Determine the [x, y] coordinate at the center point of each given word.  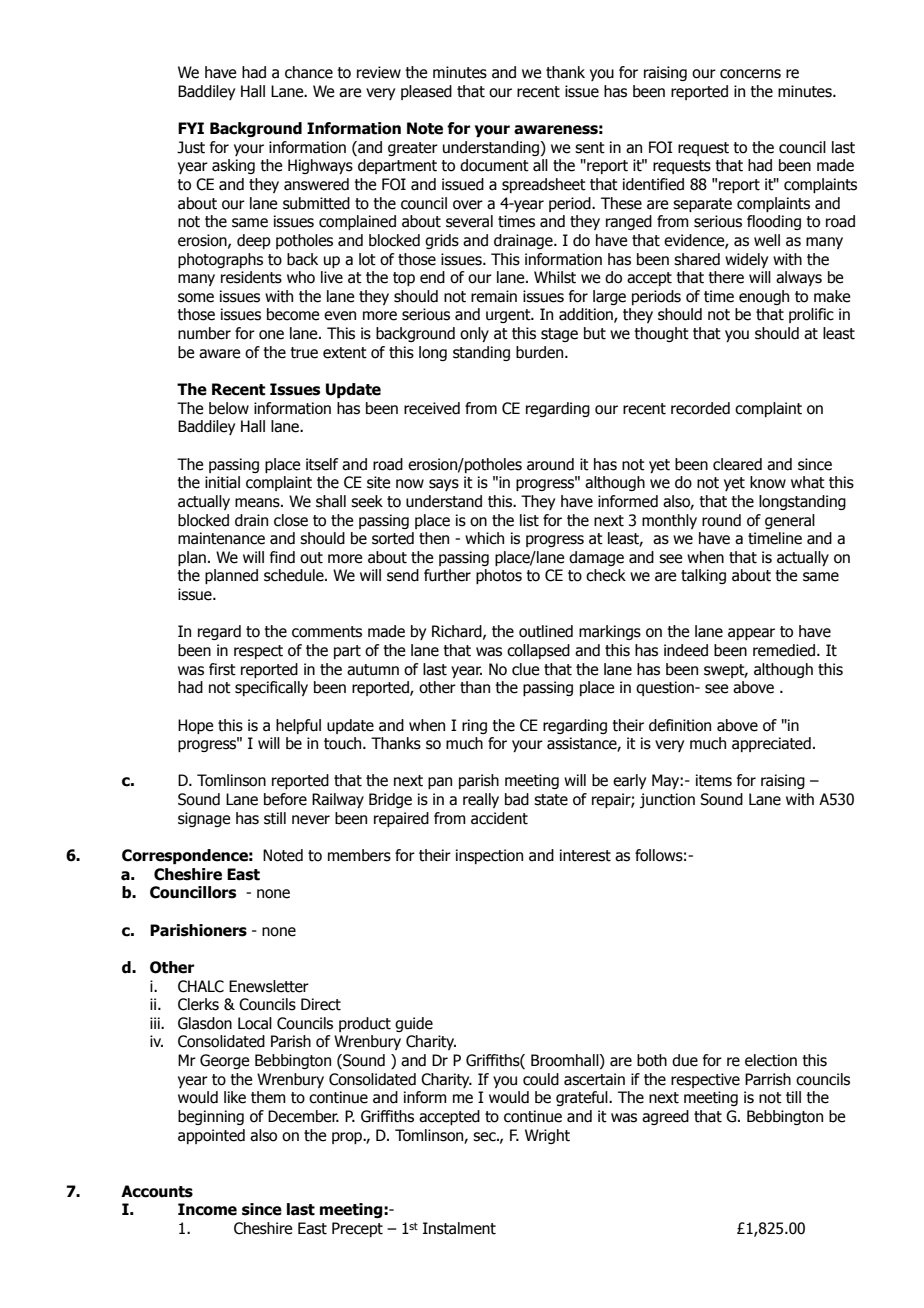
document [494, 165]
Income [207, 1209]
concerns [750, 74]
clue [525, 669]
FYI [191, 128]
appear [751, 634]
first [222, 669]
